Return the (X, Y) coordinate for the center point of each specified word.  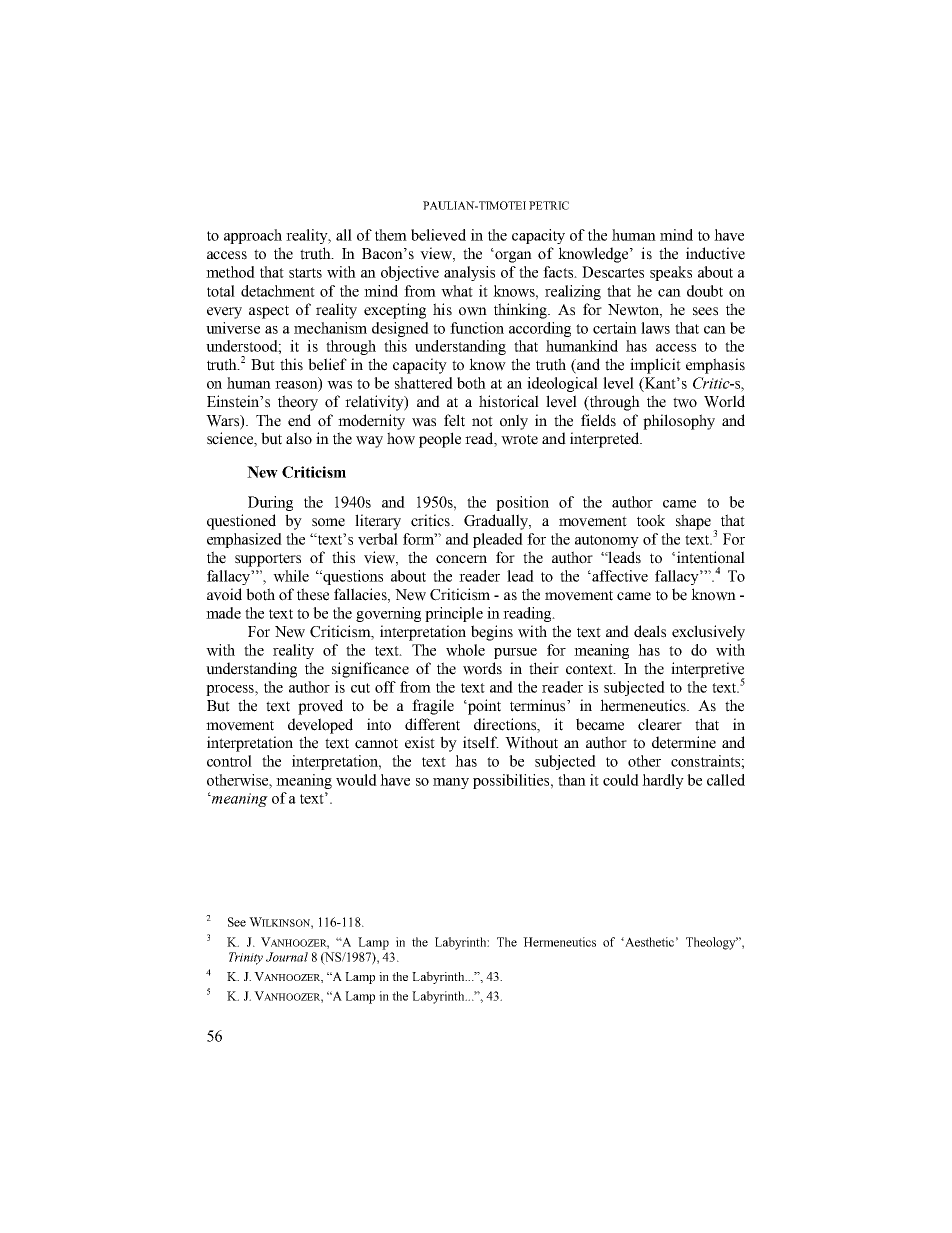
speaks (671, 273)
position (522, 503)
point (483, 707)
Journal (287, 957)
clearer (660, 724)
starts (305, 273)
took (651, 520)
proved (320, 707)
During (270, 503)
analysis (469, 273)
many (451, 783)
